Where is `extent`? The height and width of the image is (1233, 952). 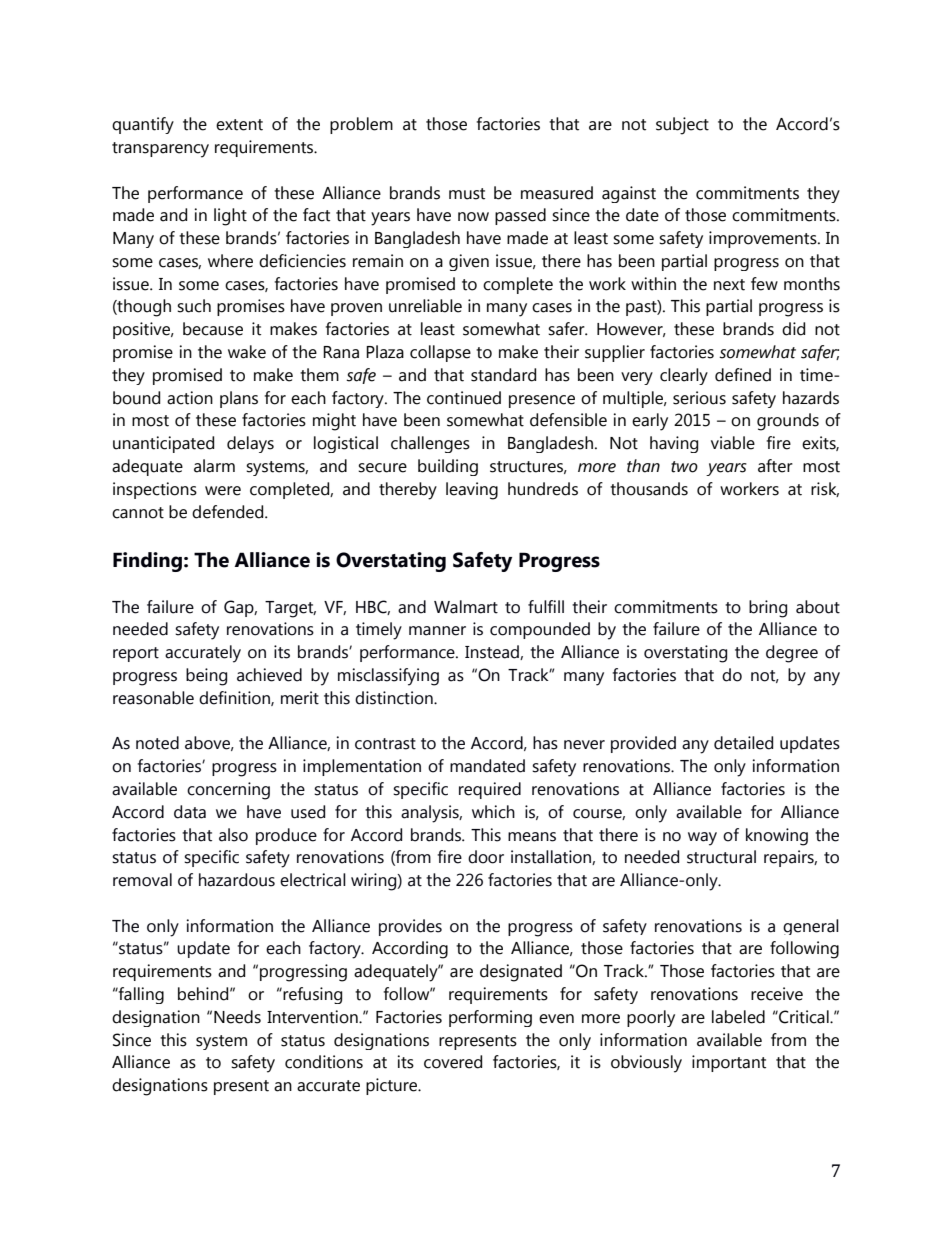
extent is located at coordinates (239, 125).
